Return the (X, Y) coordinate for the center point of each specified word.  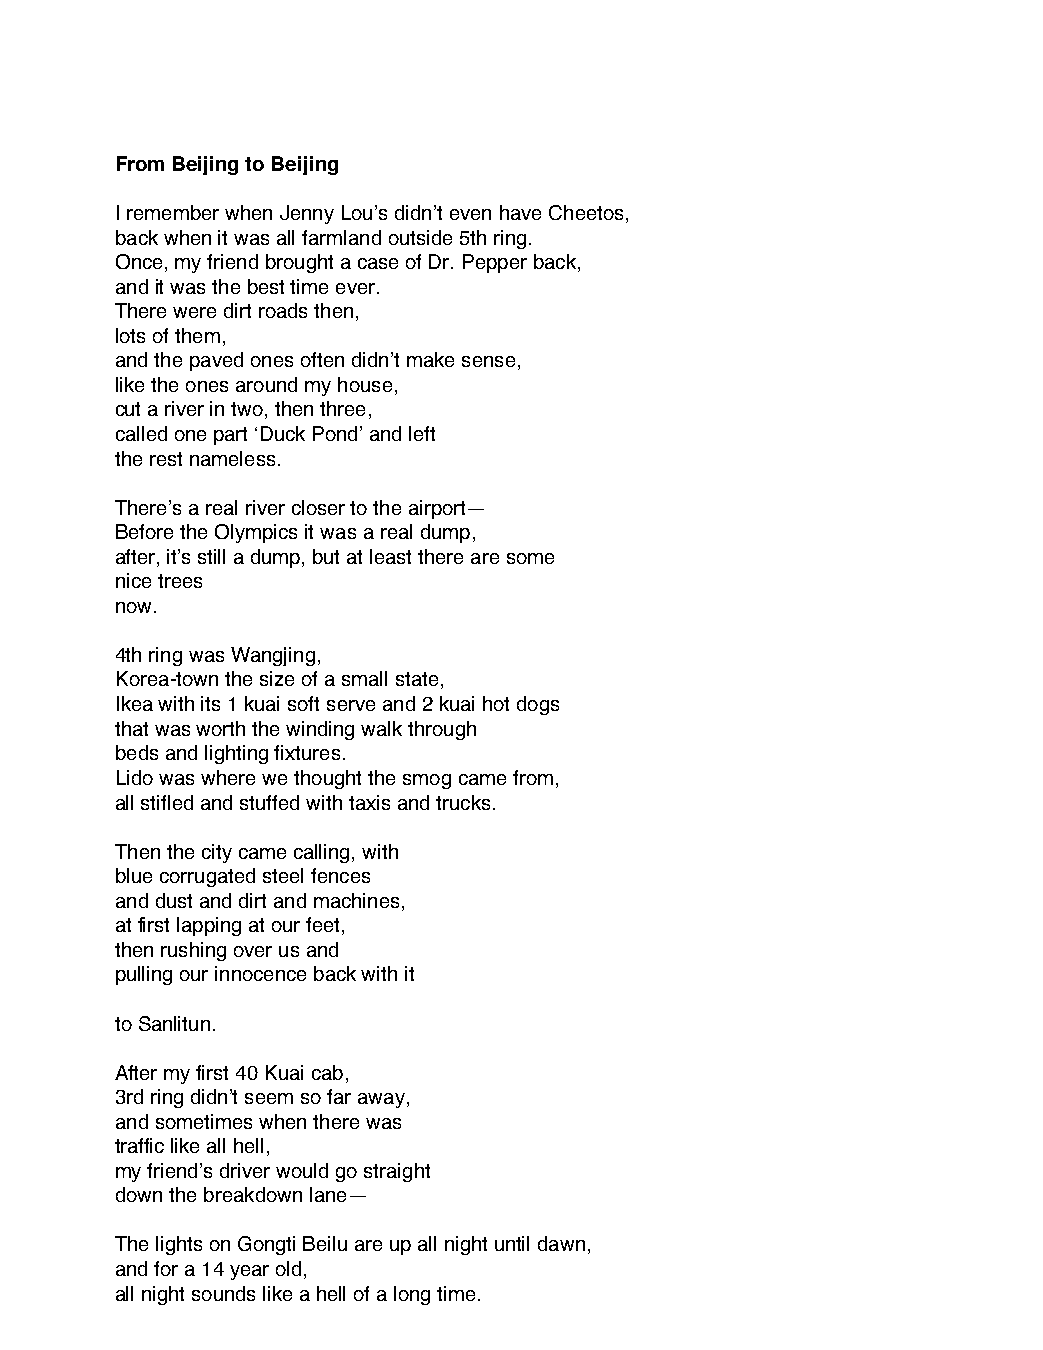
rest (166, 459)
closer (318, 507)
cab (327, 1072)
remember (173, 212)
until (512, 1243)
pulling (144, 975)
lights (179, 1245)
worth (220, 728)
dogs (538, 705)
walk (381, 728)
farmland (341, 237)
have (520, 212)
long (412, 1295)
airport (437, 509)
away (381, 1100)
